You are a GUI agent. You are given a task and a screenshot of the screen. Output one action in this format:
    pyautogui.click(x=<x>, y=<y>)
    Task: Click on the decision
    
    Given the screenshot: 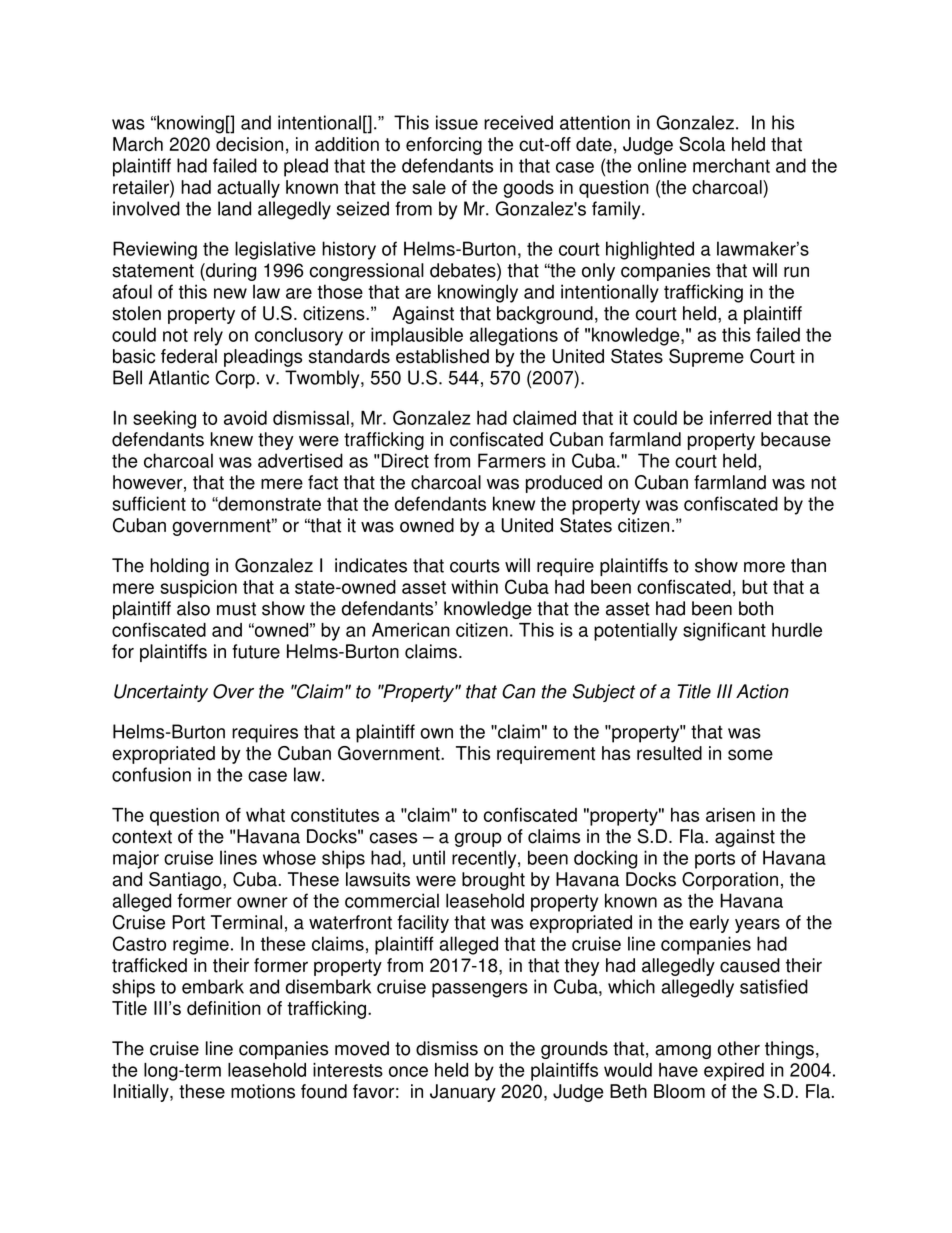 What is the action you would take?
    pyautogui.click(x=249, y=144)
